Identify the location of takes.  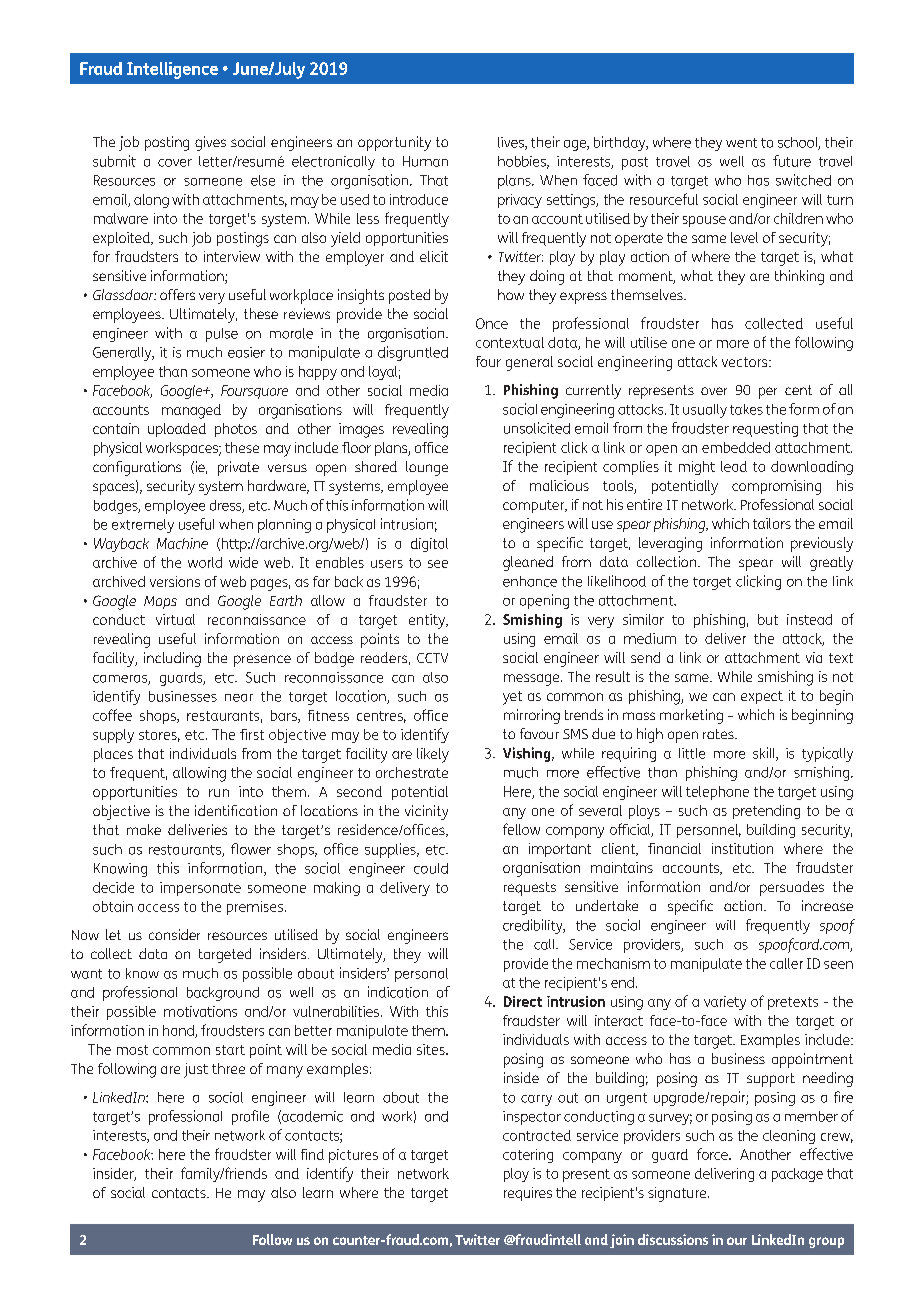
(746, 409).
